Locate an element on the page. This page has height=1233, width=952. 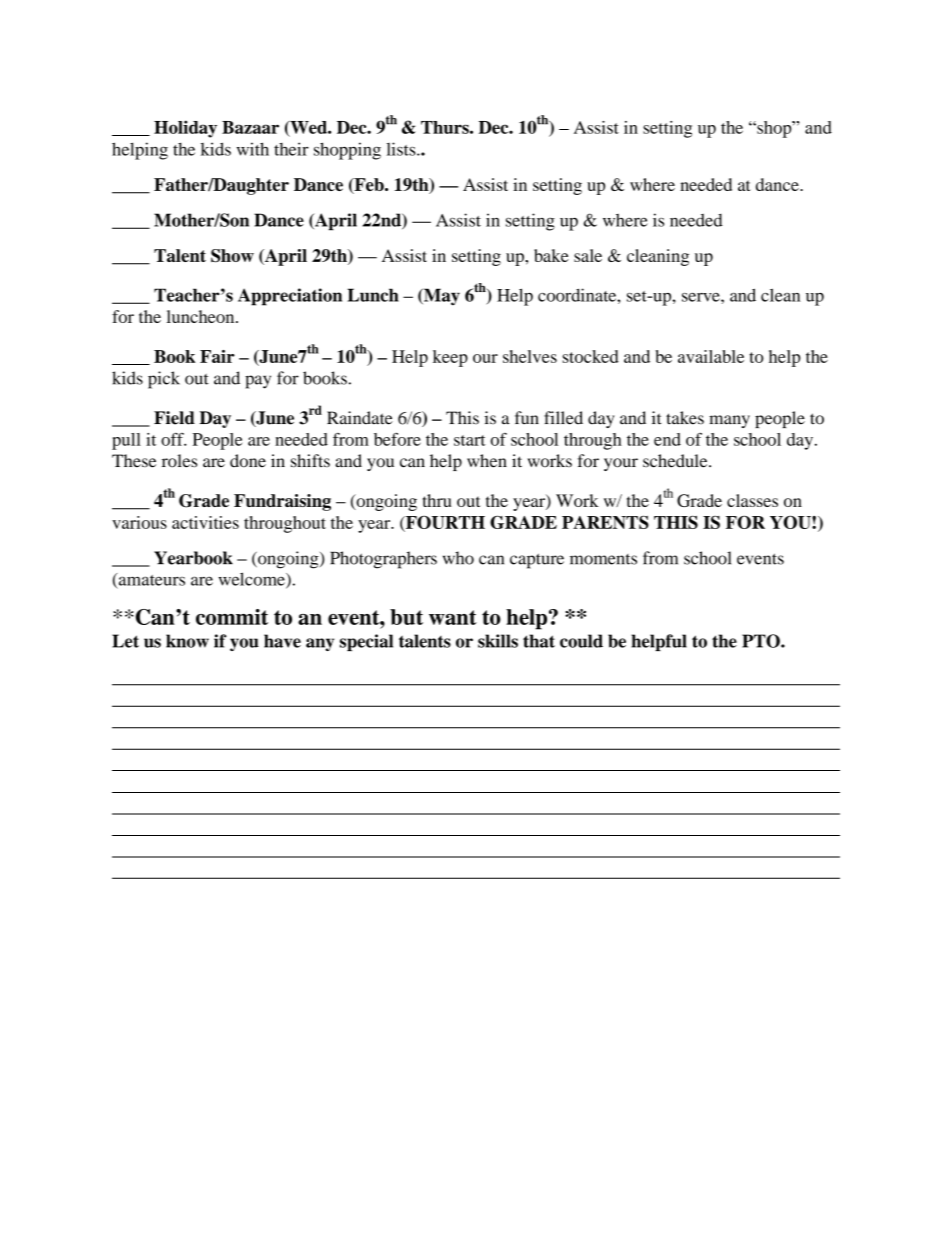
available is located at coordinates (711, 356).
